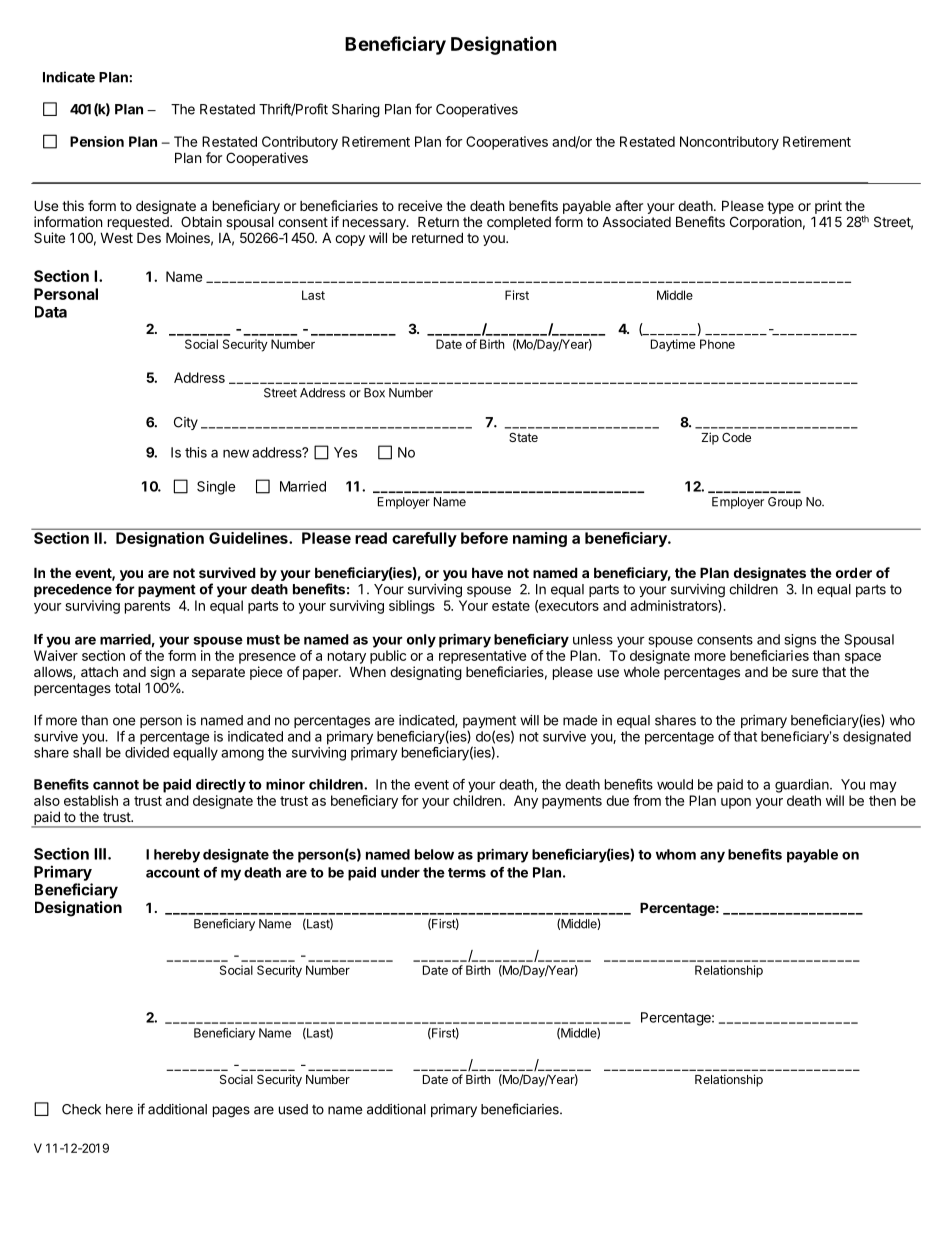  What do you see at coordinates (147, 752) in the page?
I see `divided` at bounding box center [147, 752].
